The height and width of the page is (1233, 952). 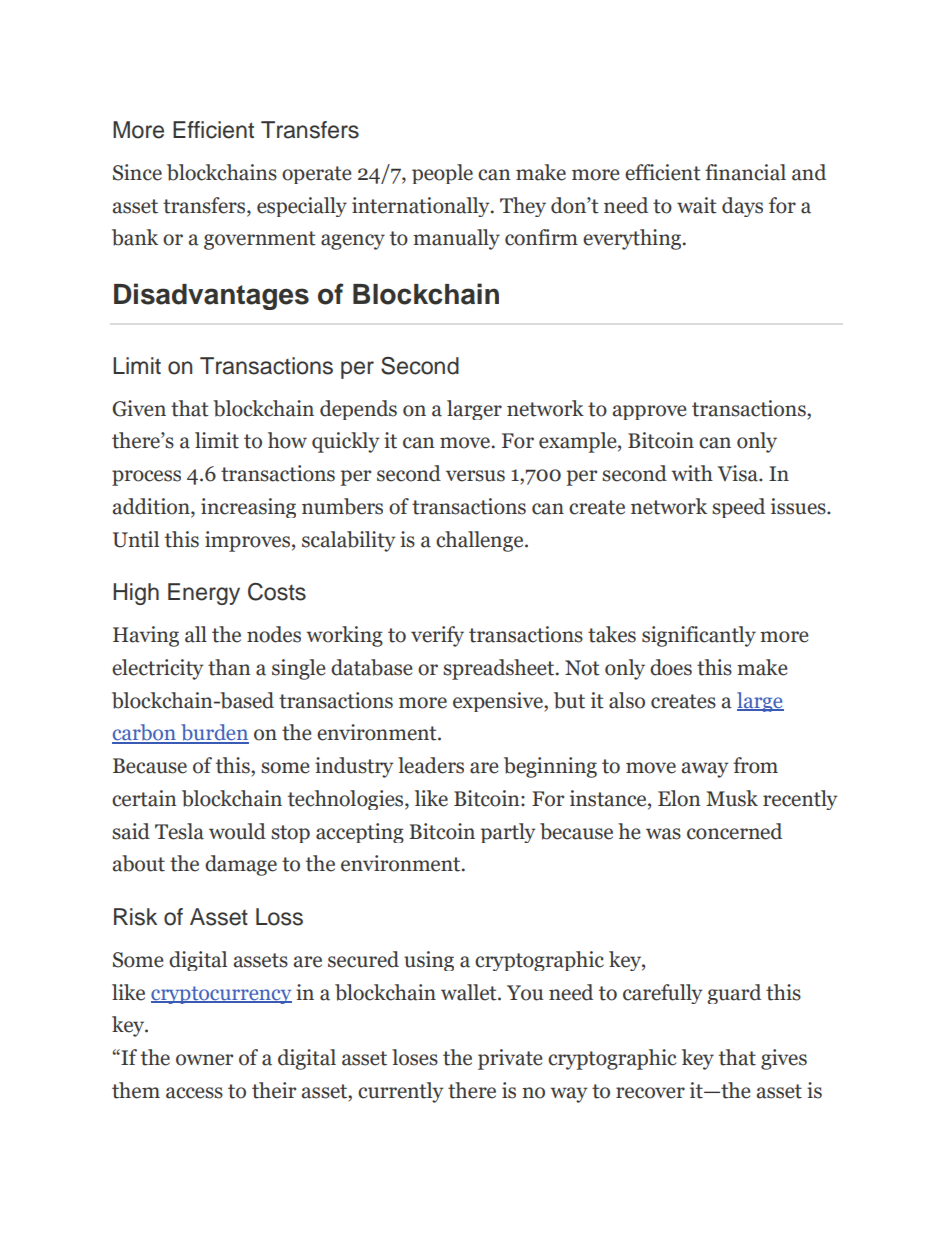 What do you see at coordinates (248, 508) in the page?
I see `increasing` at bounding box center [248, 508].
